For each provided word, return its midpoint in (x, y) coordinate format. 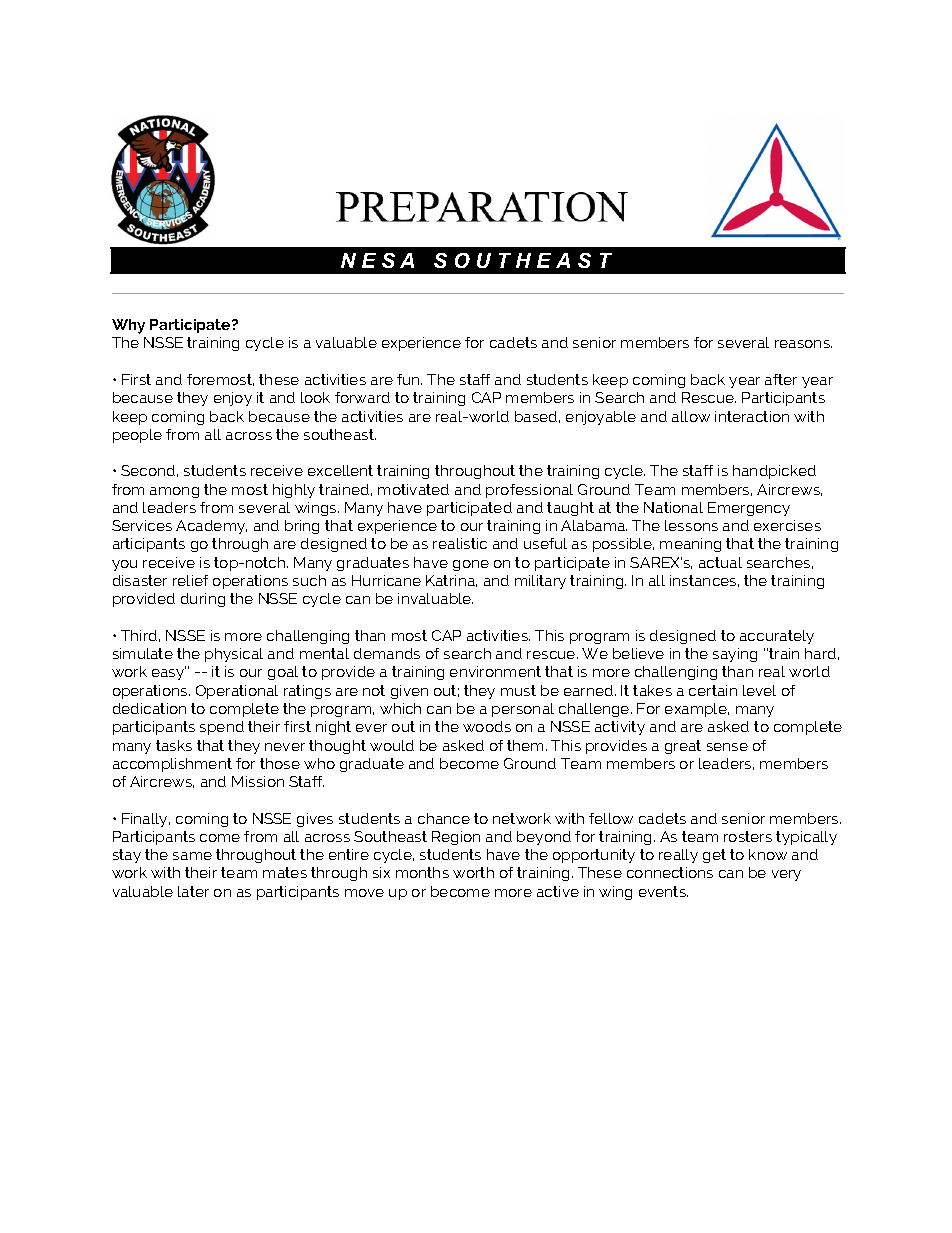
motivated (413, 489)
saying (735, 655)
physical (234, 655)
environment (495, 671)
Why (128, 326)
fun (409, 379)
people (137, 436)
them (525, 745)
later (193, 891)
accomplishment (172, 765)
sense (727, 747)
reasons (803, 344)
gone (471, 565)
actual (720, 562)
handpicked (774, 472)
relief (190, 580)
